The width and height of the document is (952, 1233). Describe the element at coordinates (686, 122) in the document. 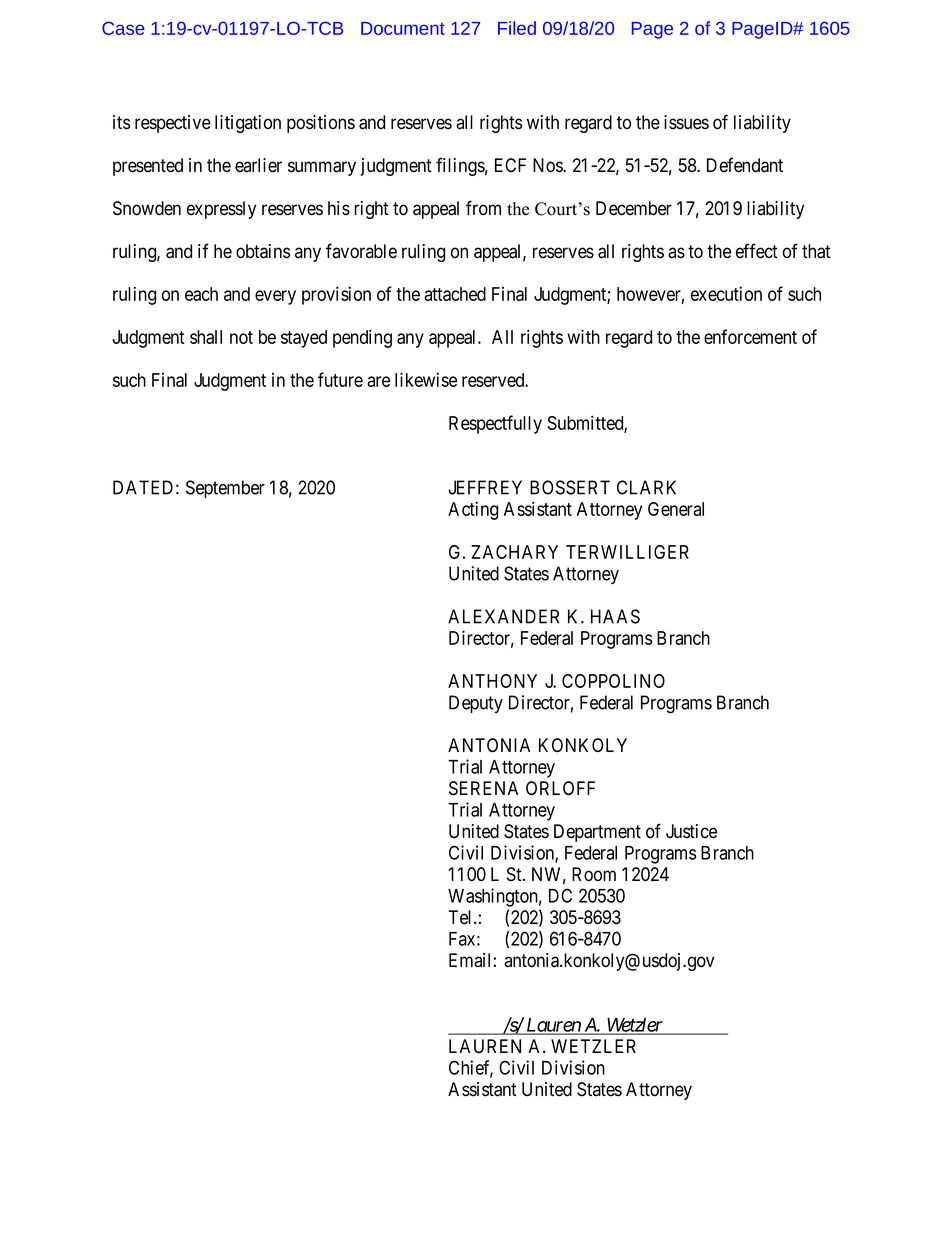

I see `issues` at that location.
